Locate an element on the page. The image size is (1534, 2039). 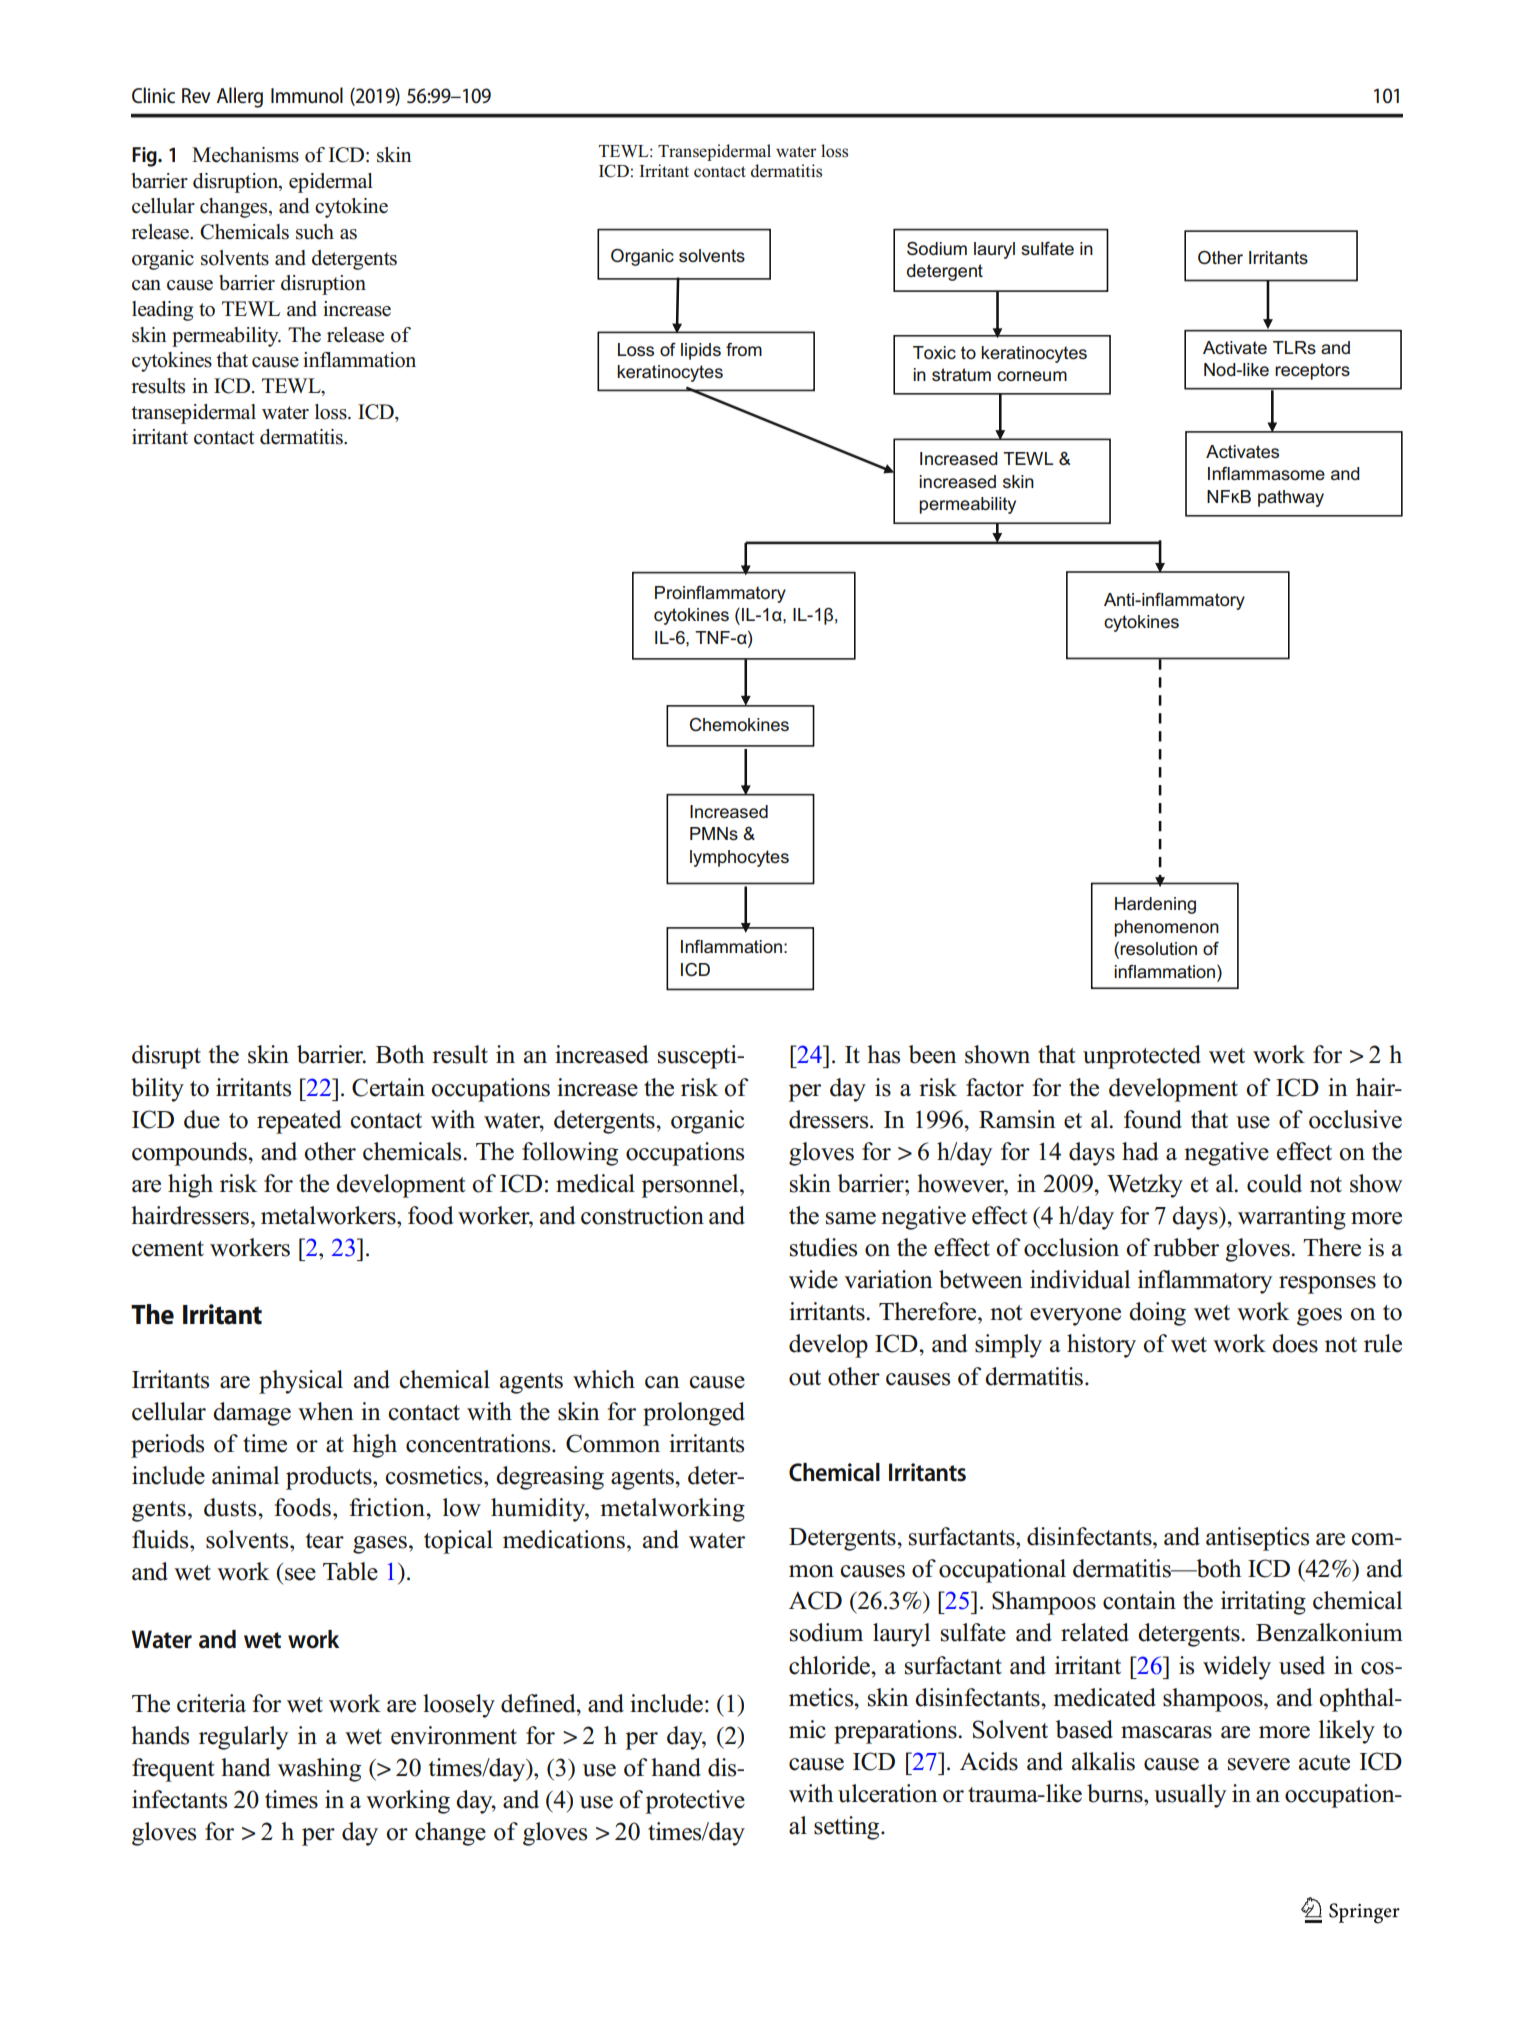
physical is located at coordinates (301, 1382).
